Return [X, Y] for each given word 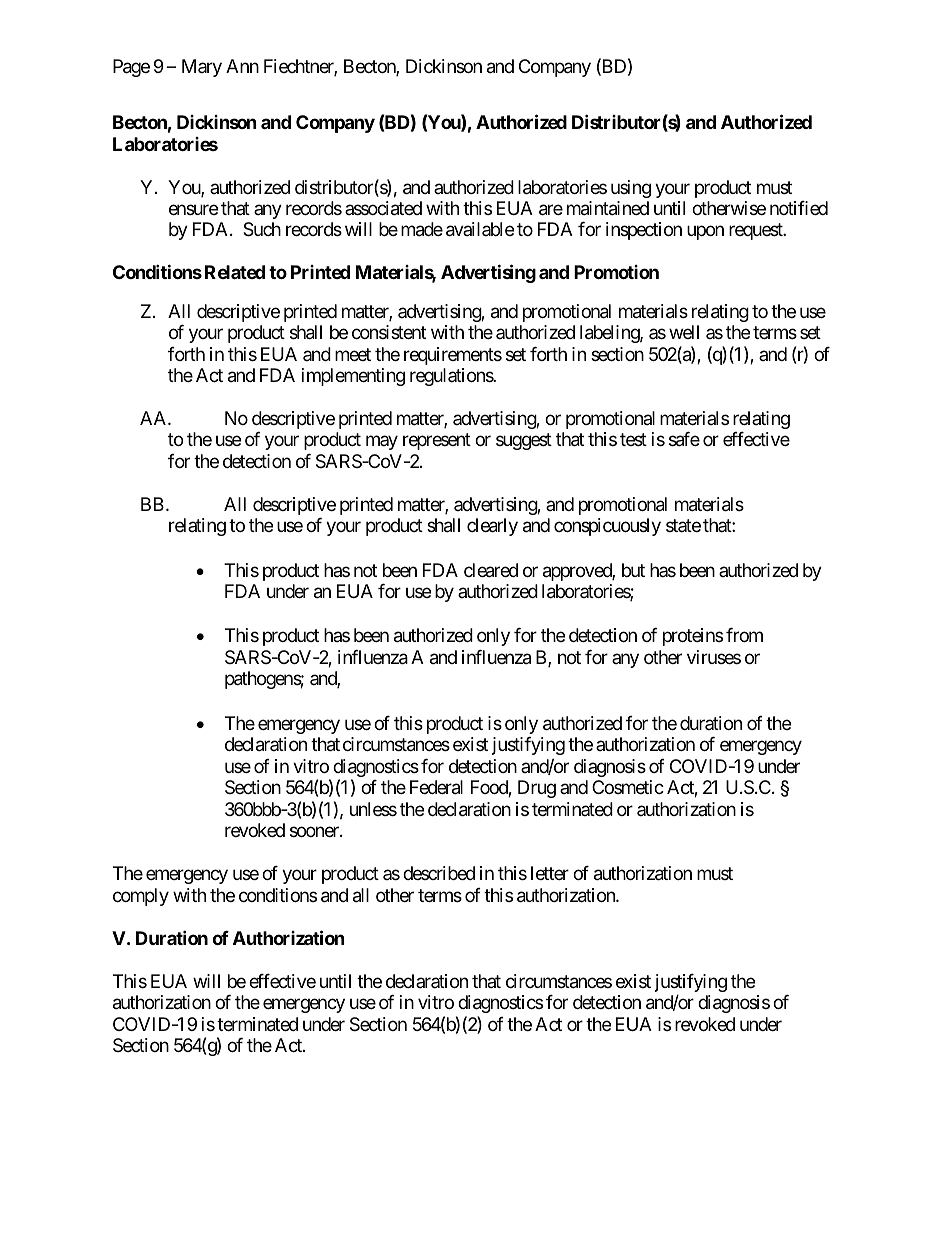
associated [383, 208]
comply [141, 897]
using [631, 189]
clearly [492, 527]
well [684, 332]
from [744, 635]
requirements [453, 356]
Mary [202, 68]
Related [235, 272]
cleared [491, 570]
